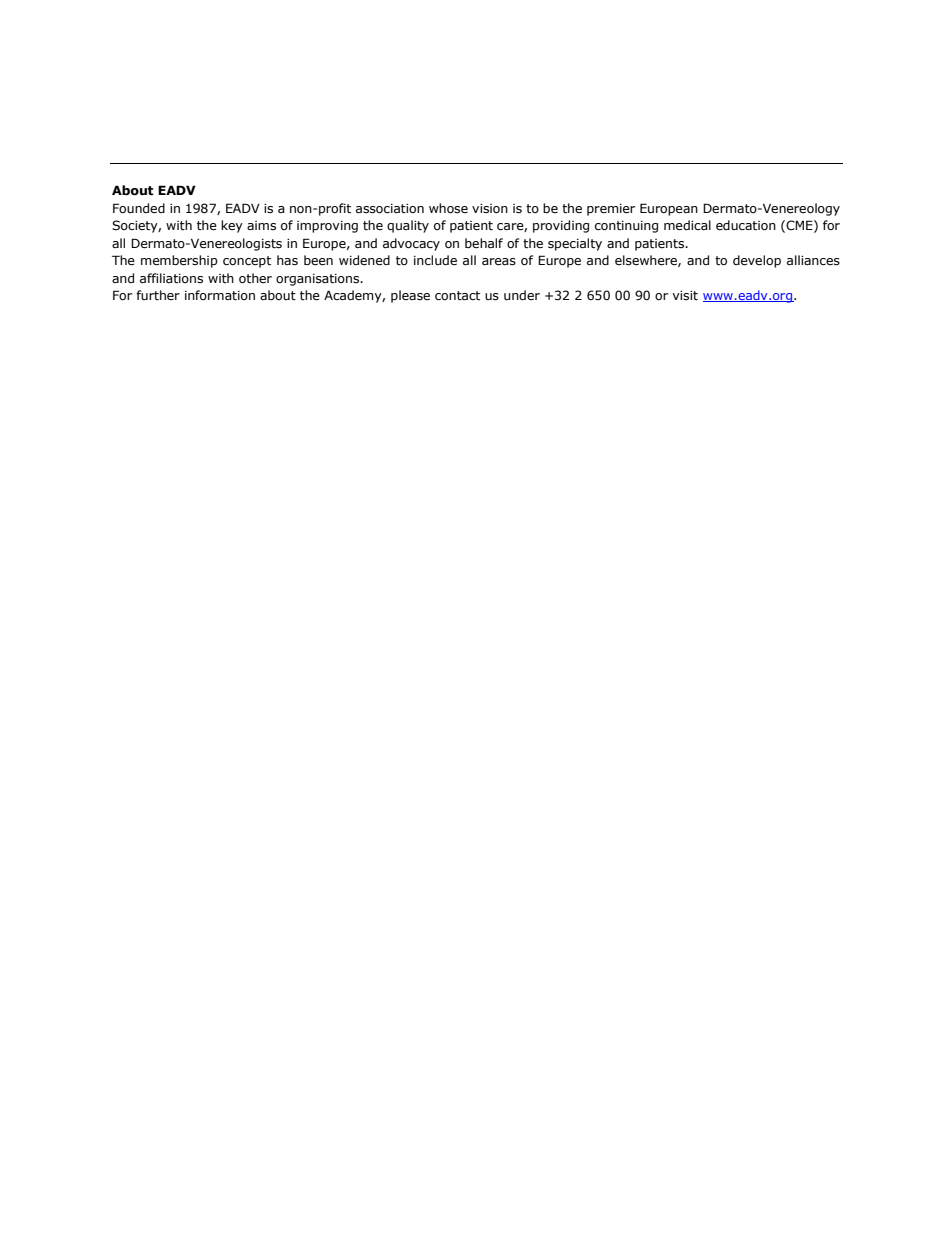 Image resolution: width=952 pixels, height=1233 pixels. I want to click on behalf, so click(484, 243).
